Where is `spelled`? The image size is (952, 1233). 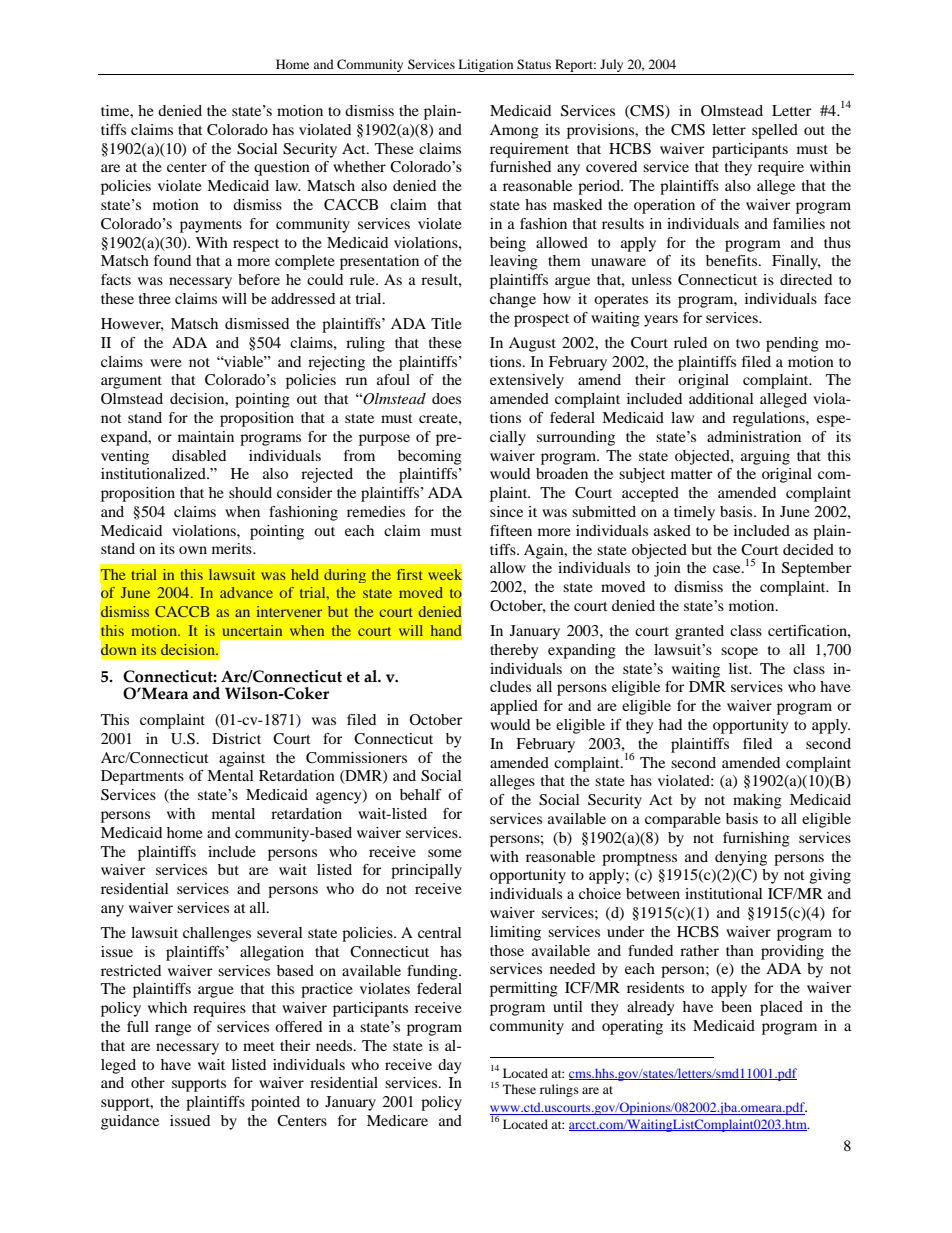 spelled is located at coordinates (775, 131).
